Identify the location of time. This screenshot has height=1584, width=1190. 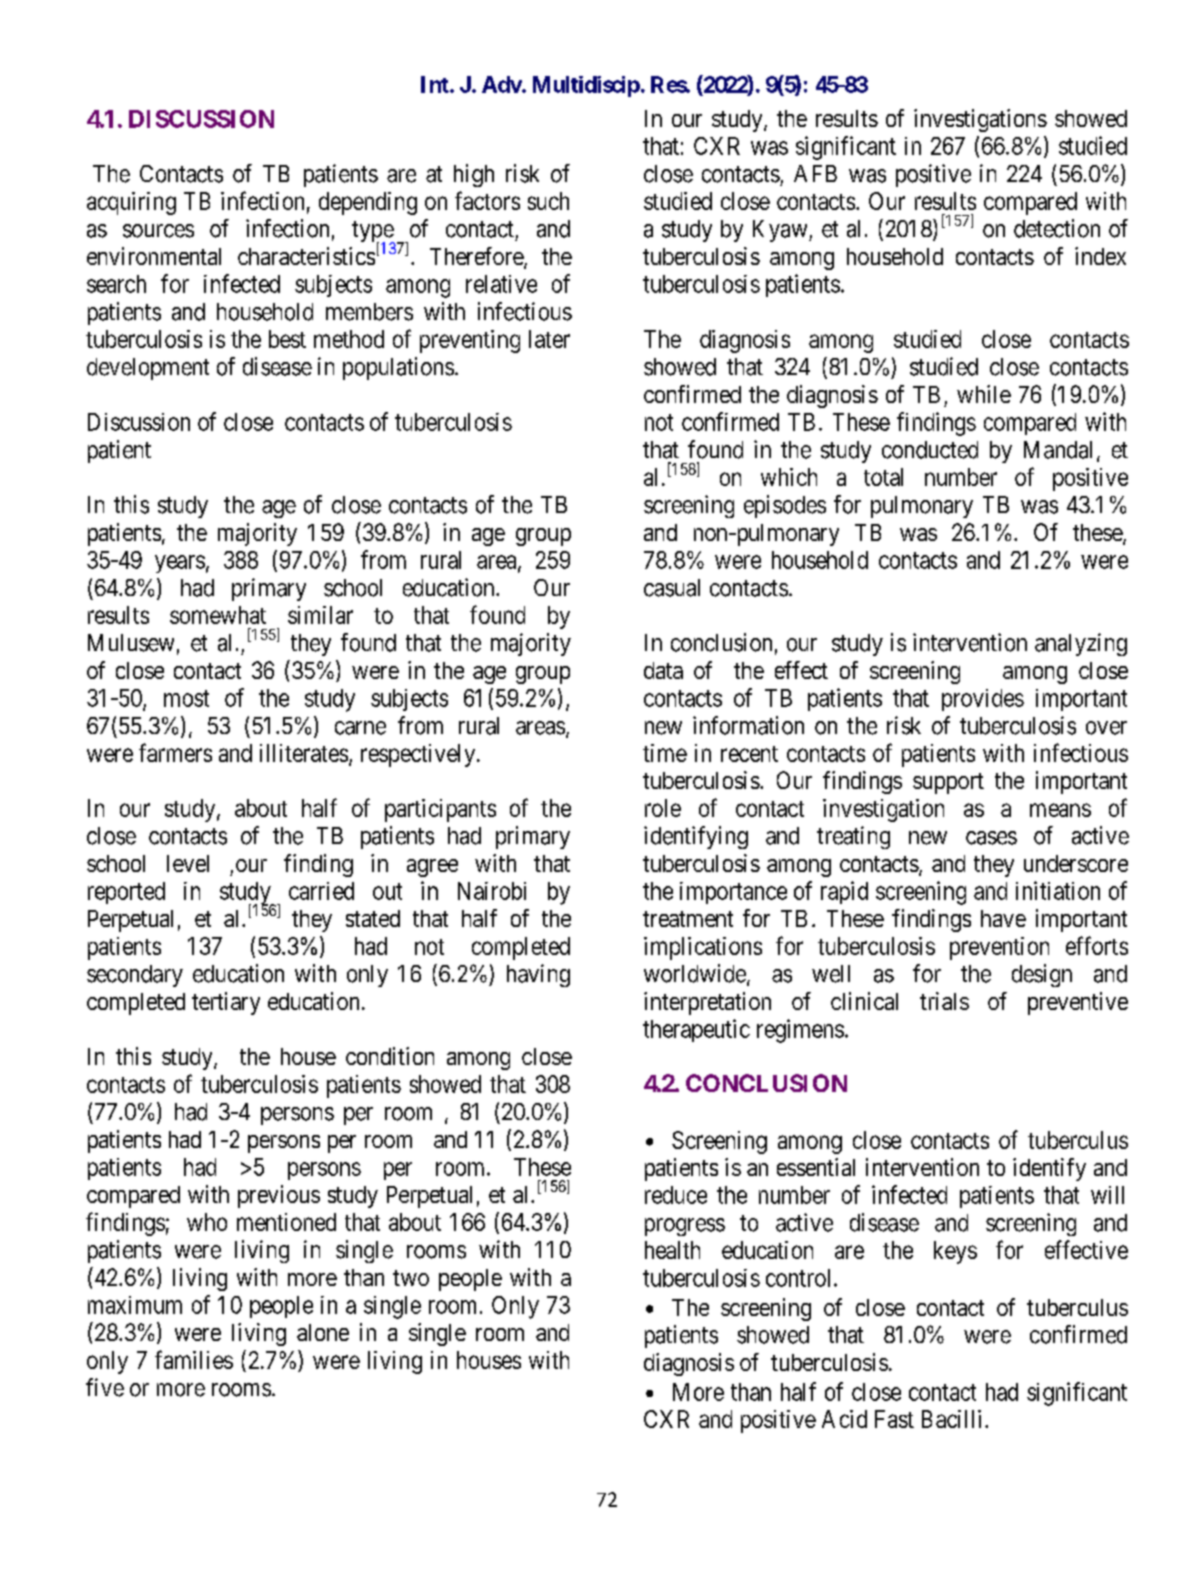
(665, 753).
